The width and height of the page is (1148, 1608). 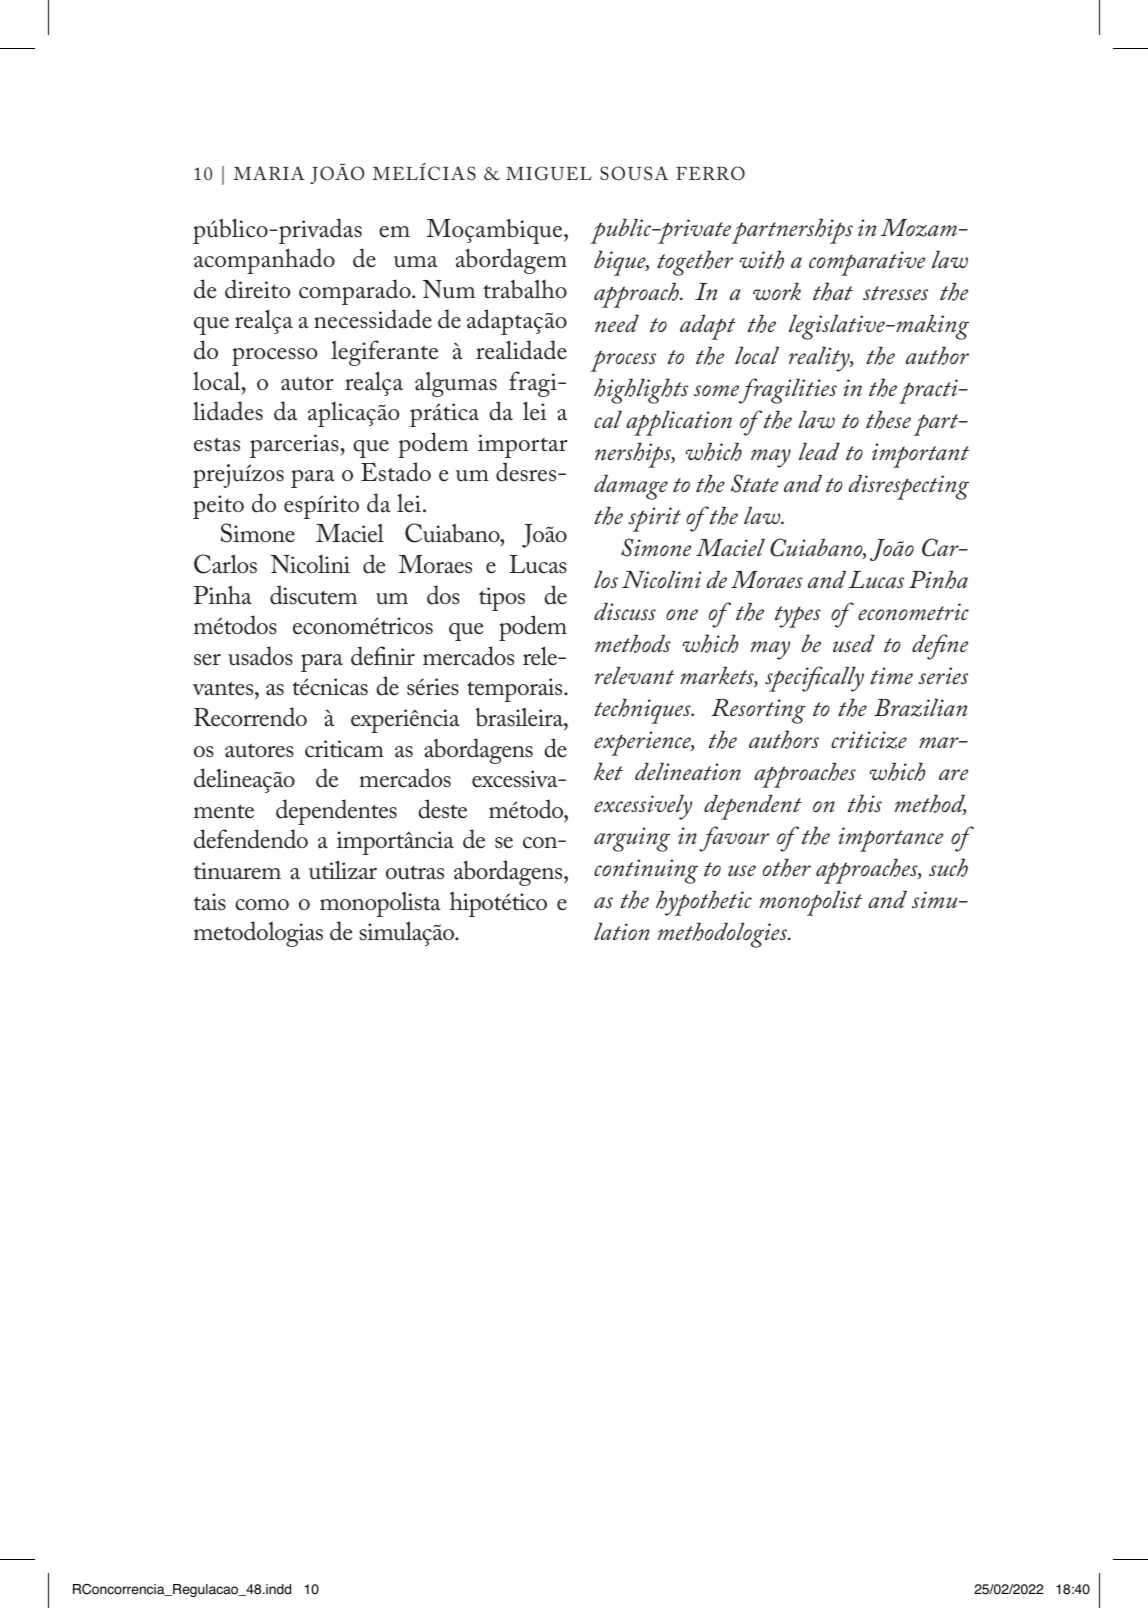 I want to click on Carlos, so click(x=225, y=564).
